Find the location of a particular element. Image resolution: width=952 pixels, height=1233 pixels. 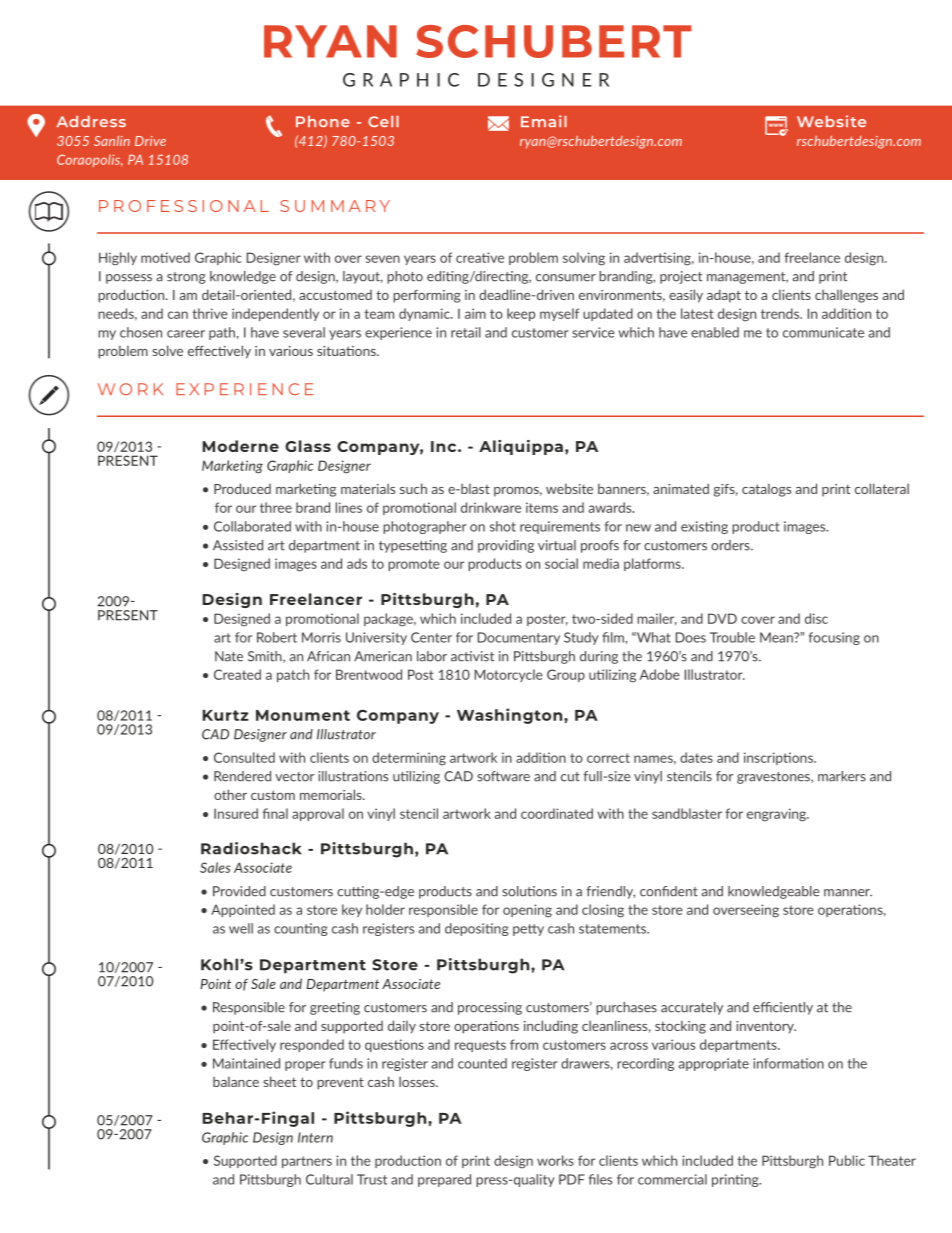

PROFESSIONAL is located at coordinates (184, 206).
